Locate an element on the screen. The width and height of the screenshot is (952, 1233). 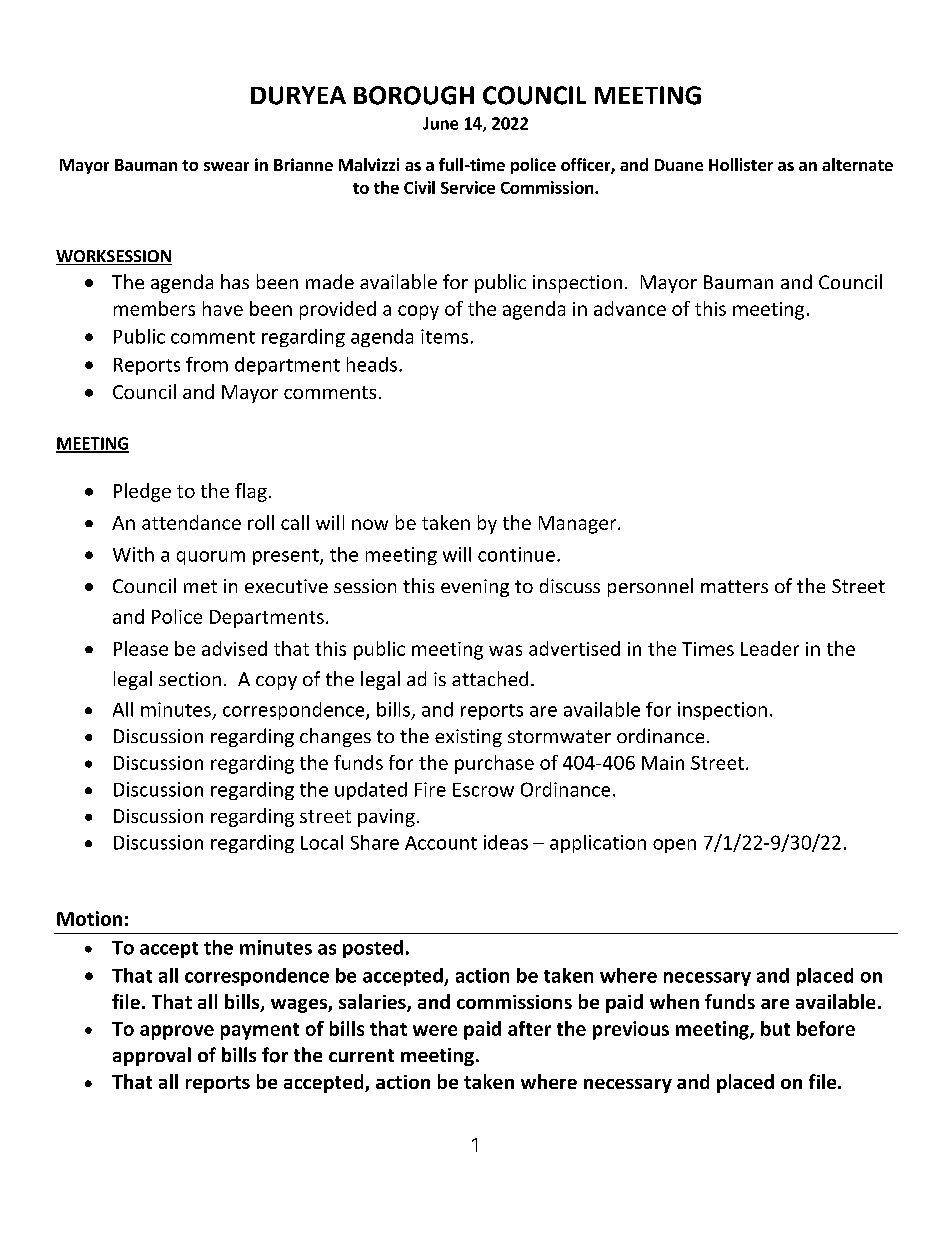
heads is located at coordinates (372, 364).
